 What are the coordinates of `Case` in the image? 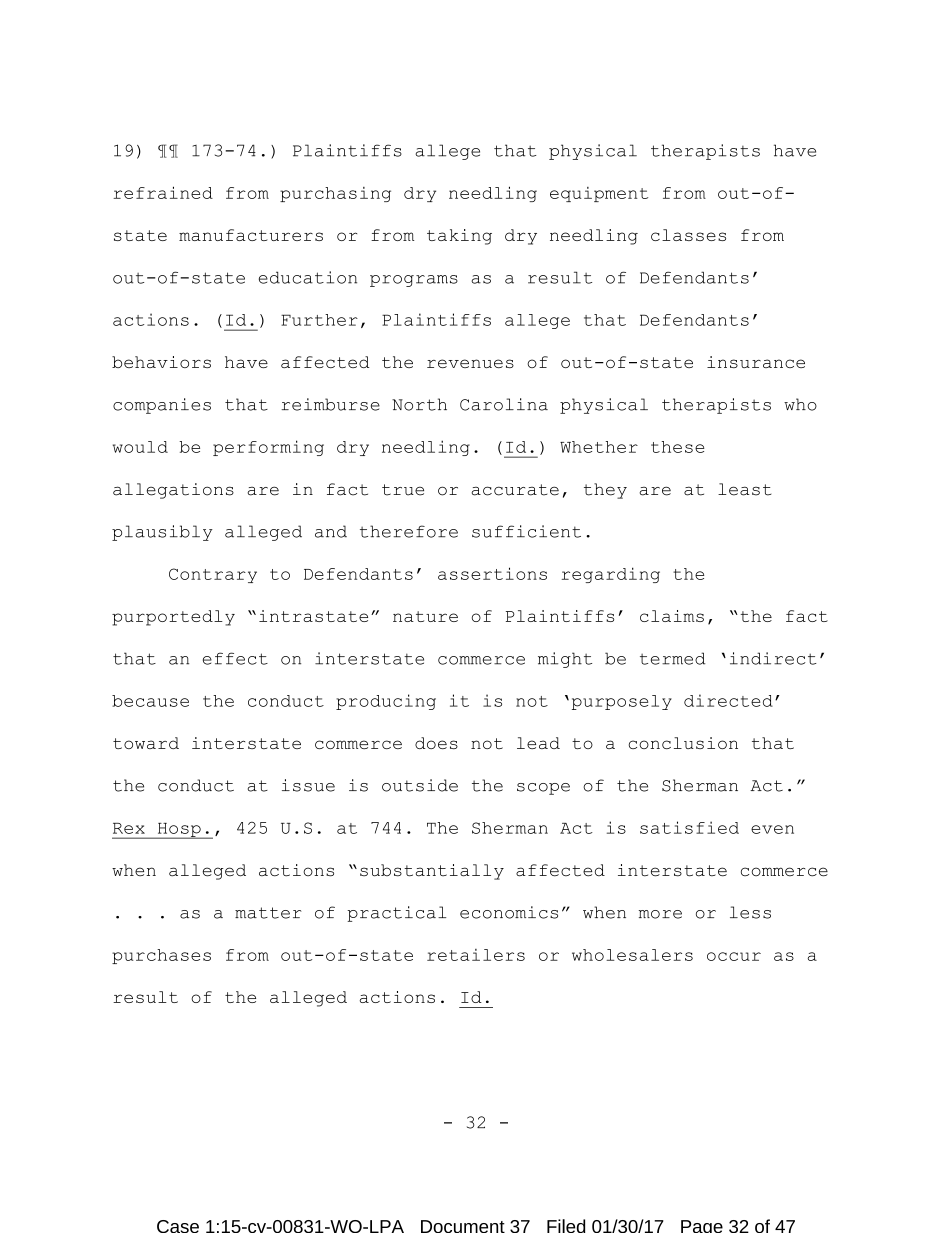 It's located at (178, 1226).
